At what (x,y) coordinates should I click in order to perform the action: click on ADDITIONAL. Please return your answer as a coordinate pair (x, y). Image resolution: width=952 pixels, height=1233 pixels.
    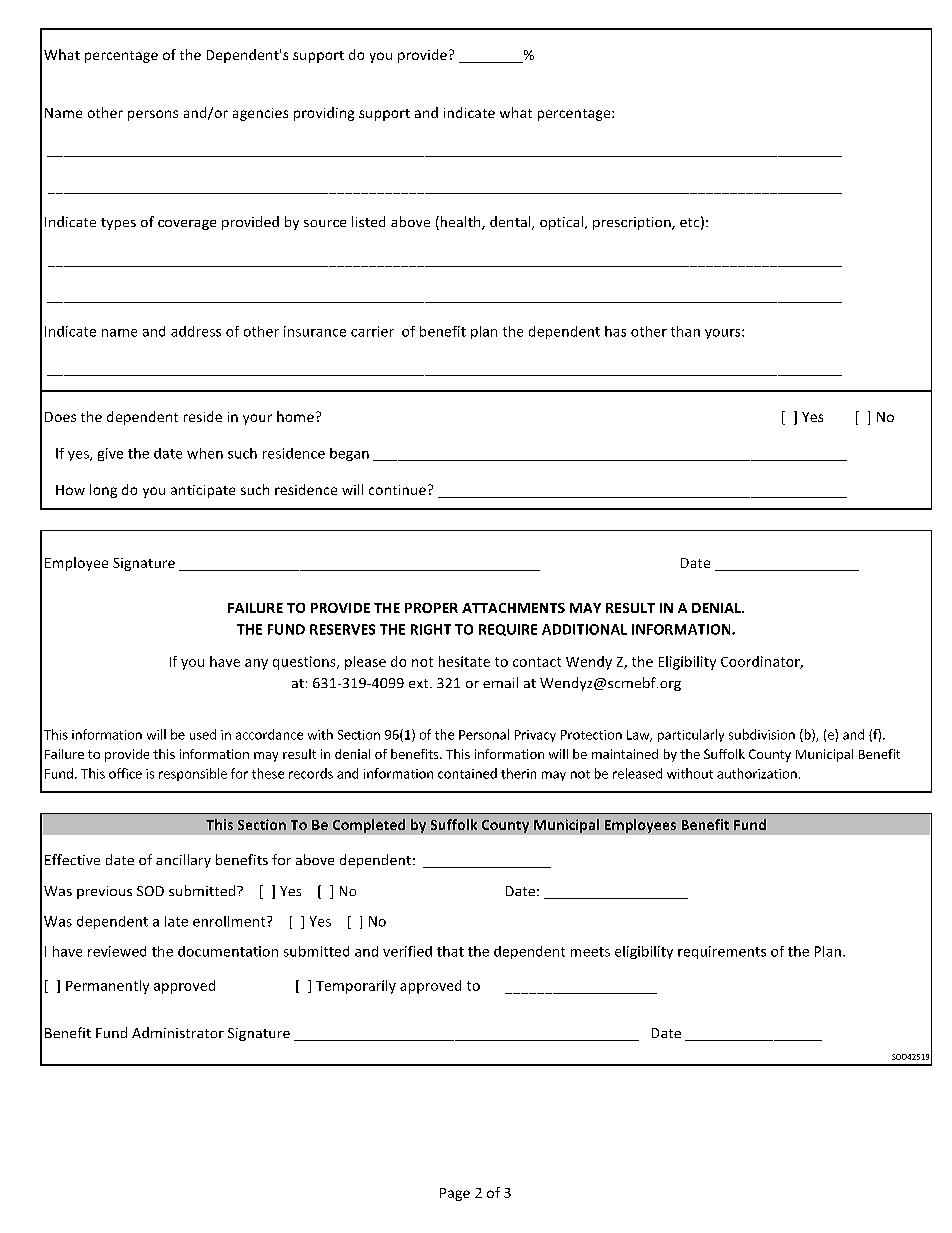
    Looking at the image, I should click on (584, 629).
